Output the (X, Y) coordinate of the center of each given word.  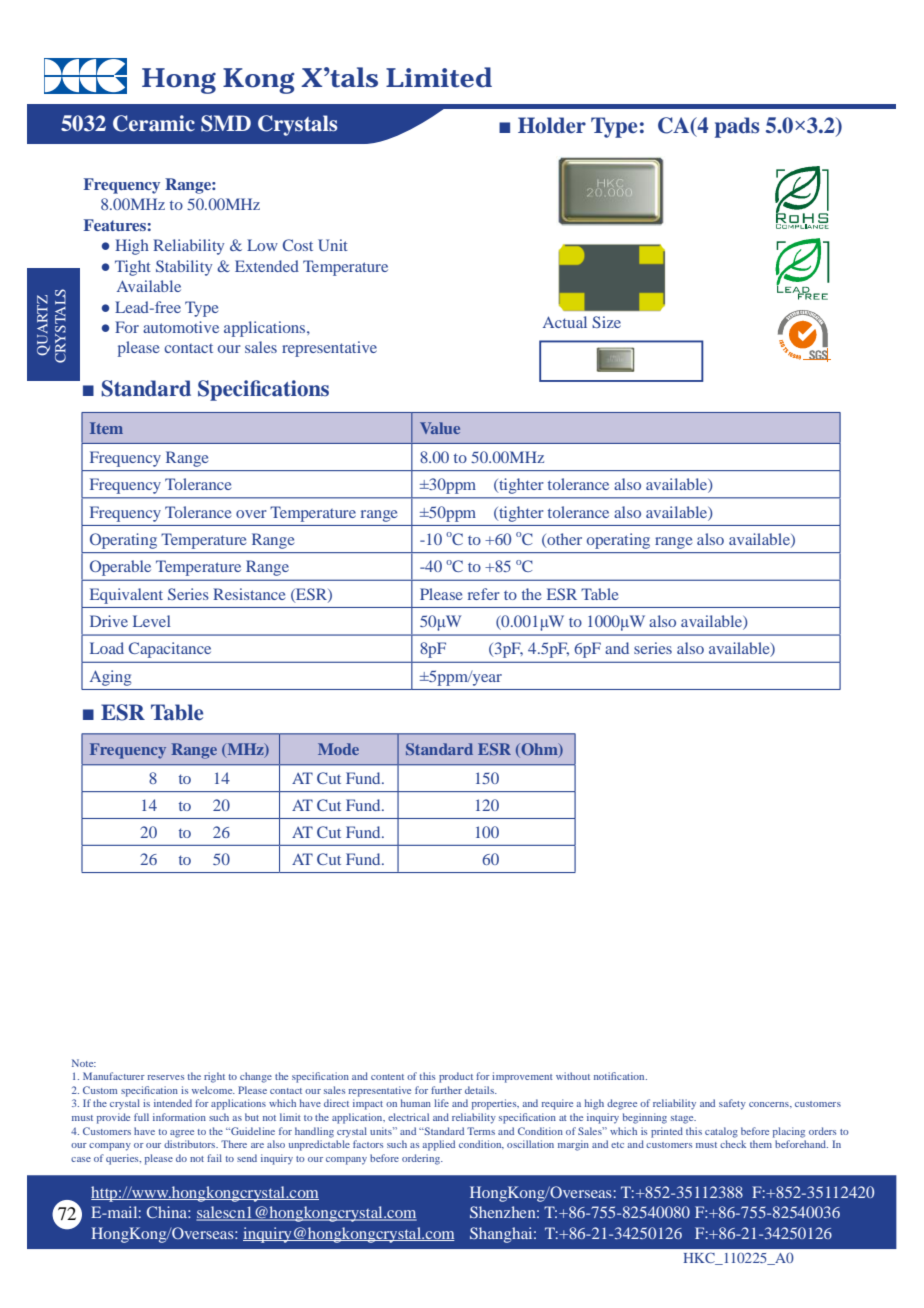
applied (439, 1145)
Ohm (539, 750)
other (563, 540)
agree (182, 1134)
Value (440, 428)
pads (737, 127)
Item (106, 428)
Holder (552, 125)
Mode (338, 749)
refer (484, 594)
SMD (226, 123)
